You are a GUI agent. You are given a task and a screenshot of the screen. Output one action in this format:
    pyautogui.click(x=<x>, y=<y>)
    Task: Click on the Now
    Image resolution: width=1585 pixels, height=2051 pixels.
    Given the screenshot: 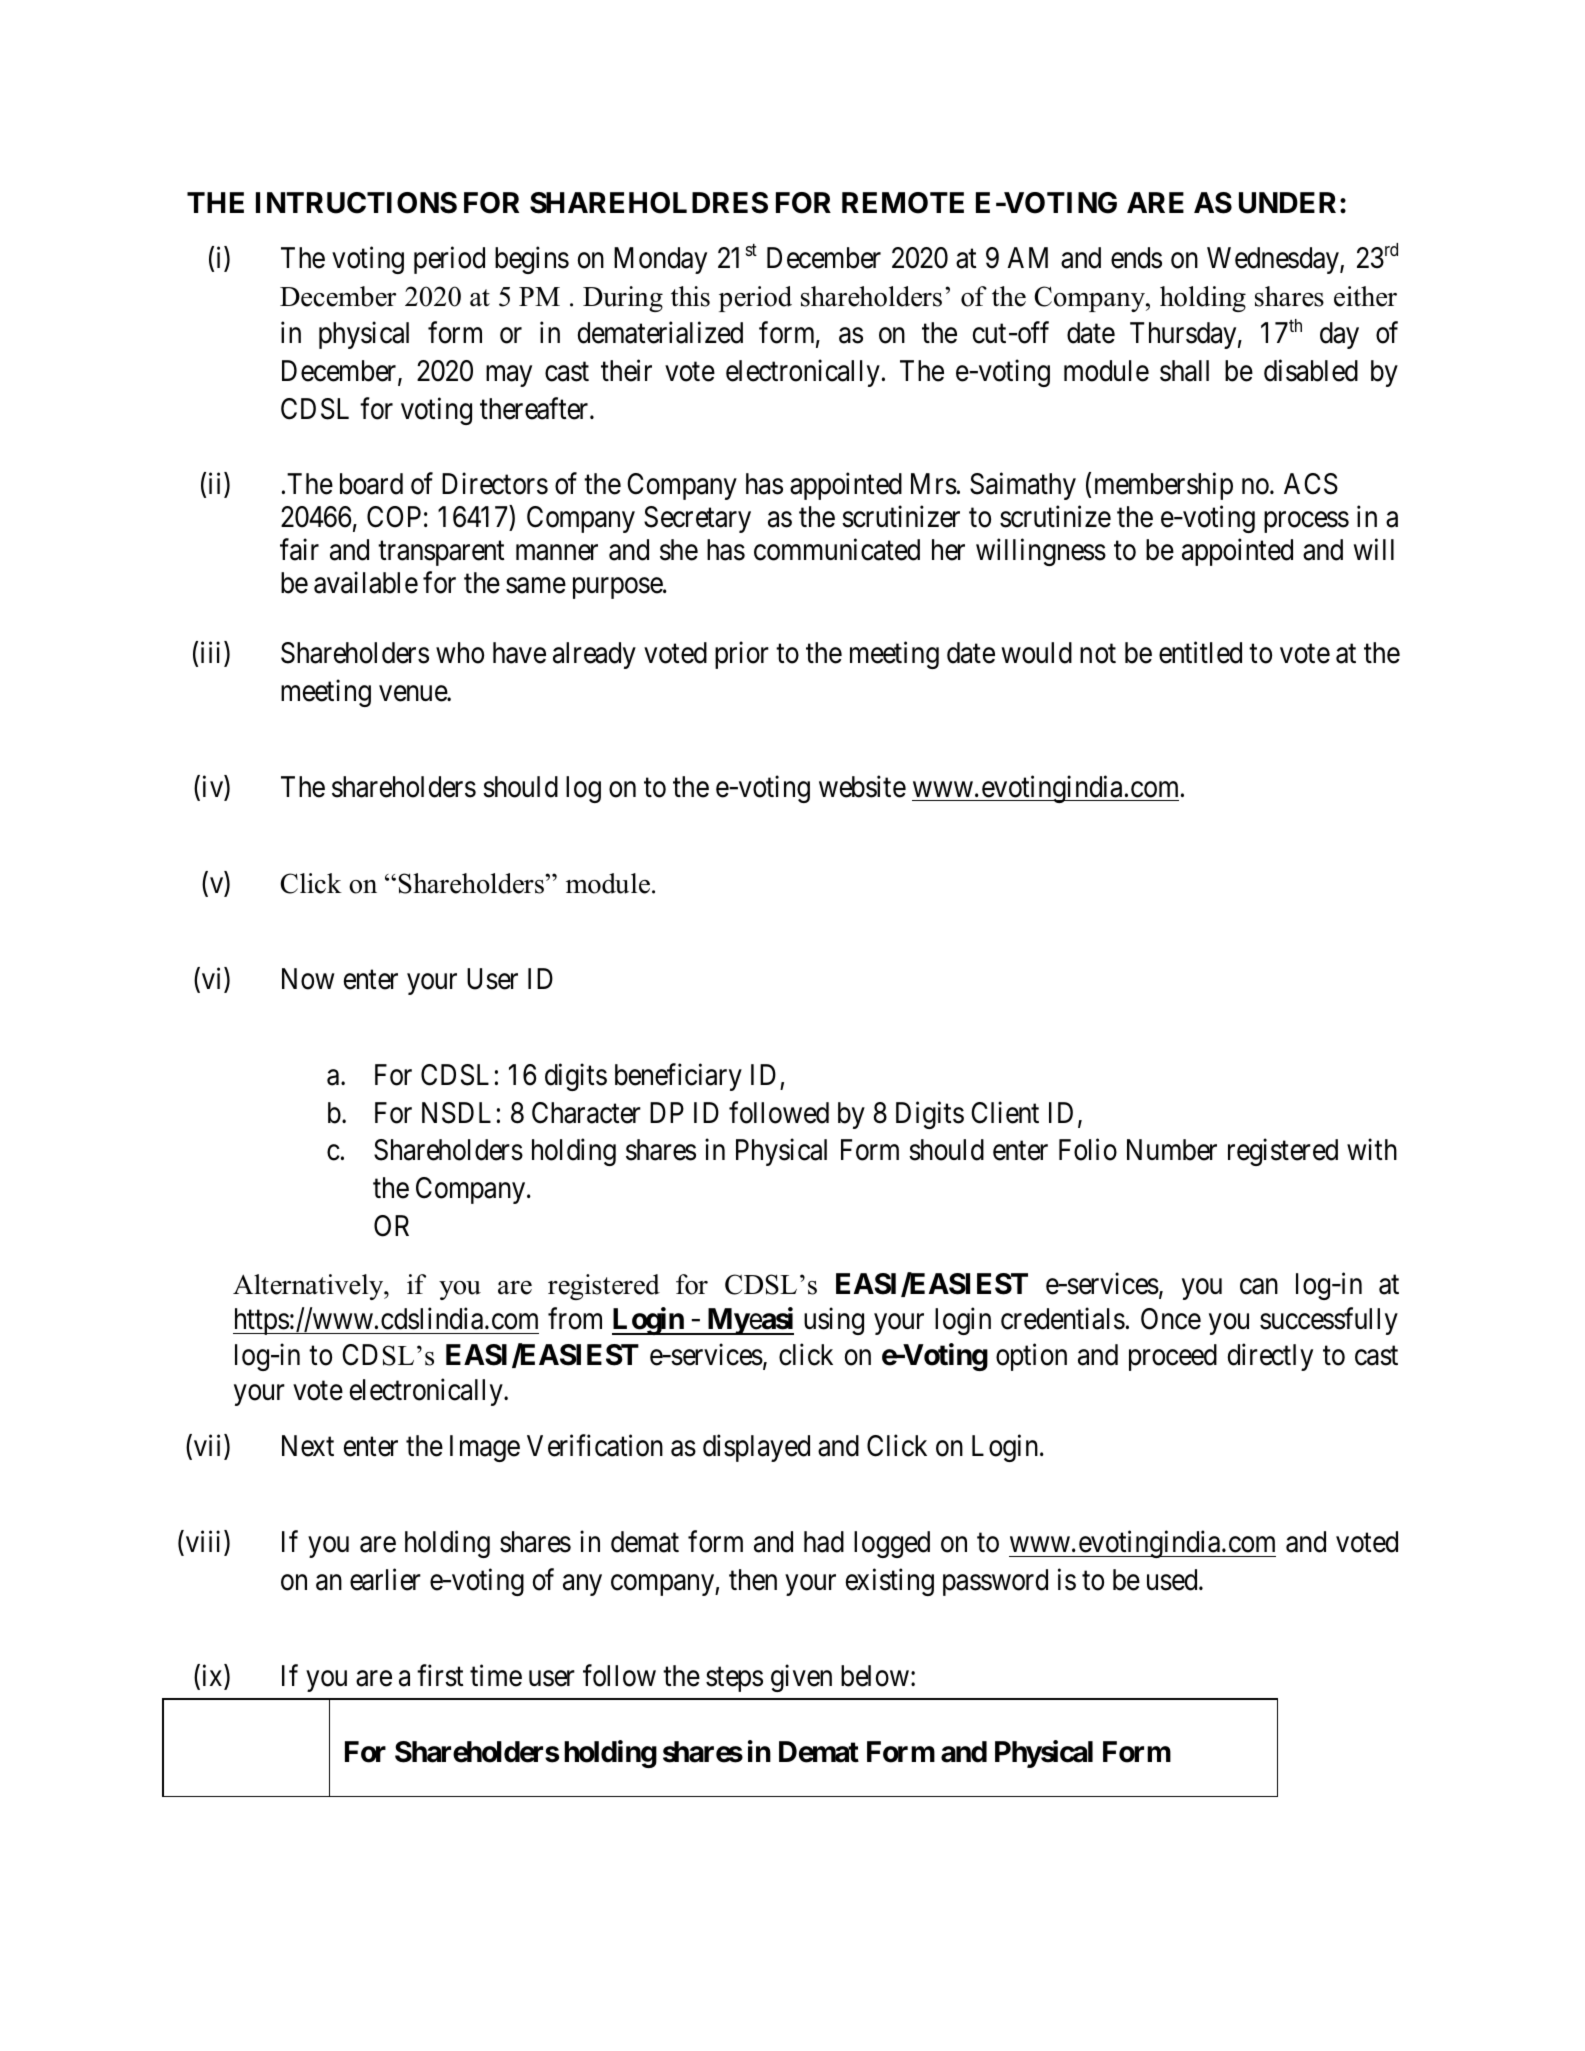 What is the action you would take?
    pyautogui.click(x=308, y=979)
